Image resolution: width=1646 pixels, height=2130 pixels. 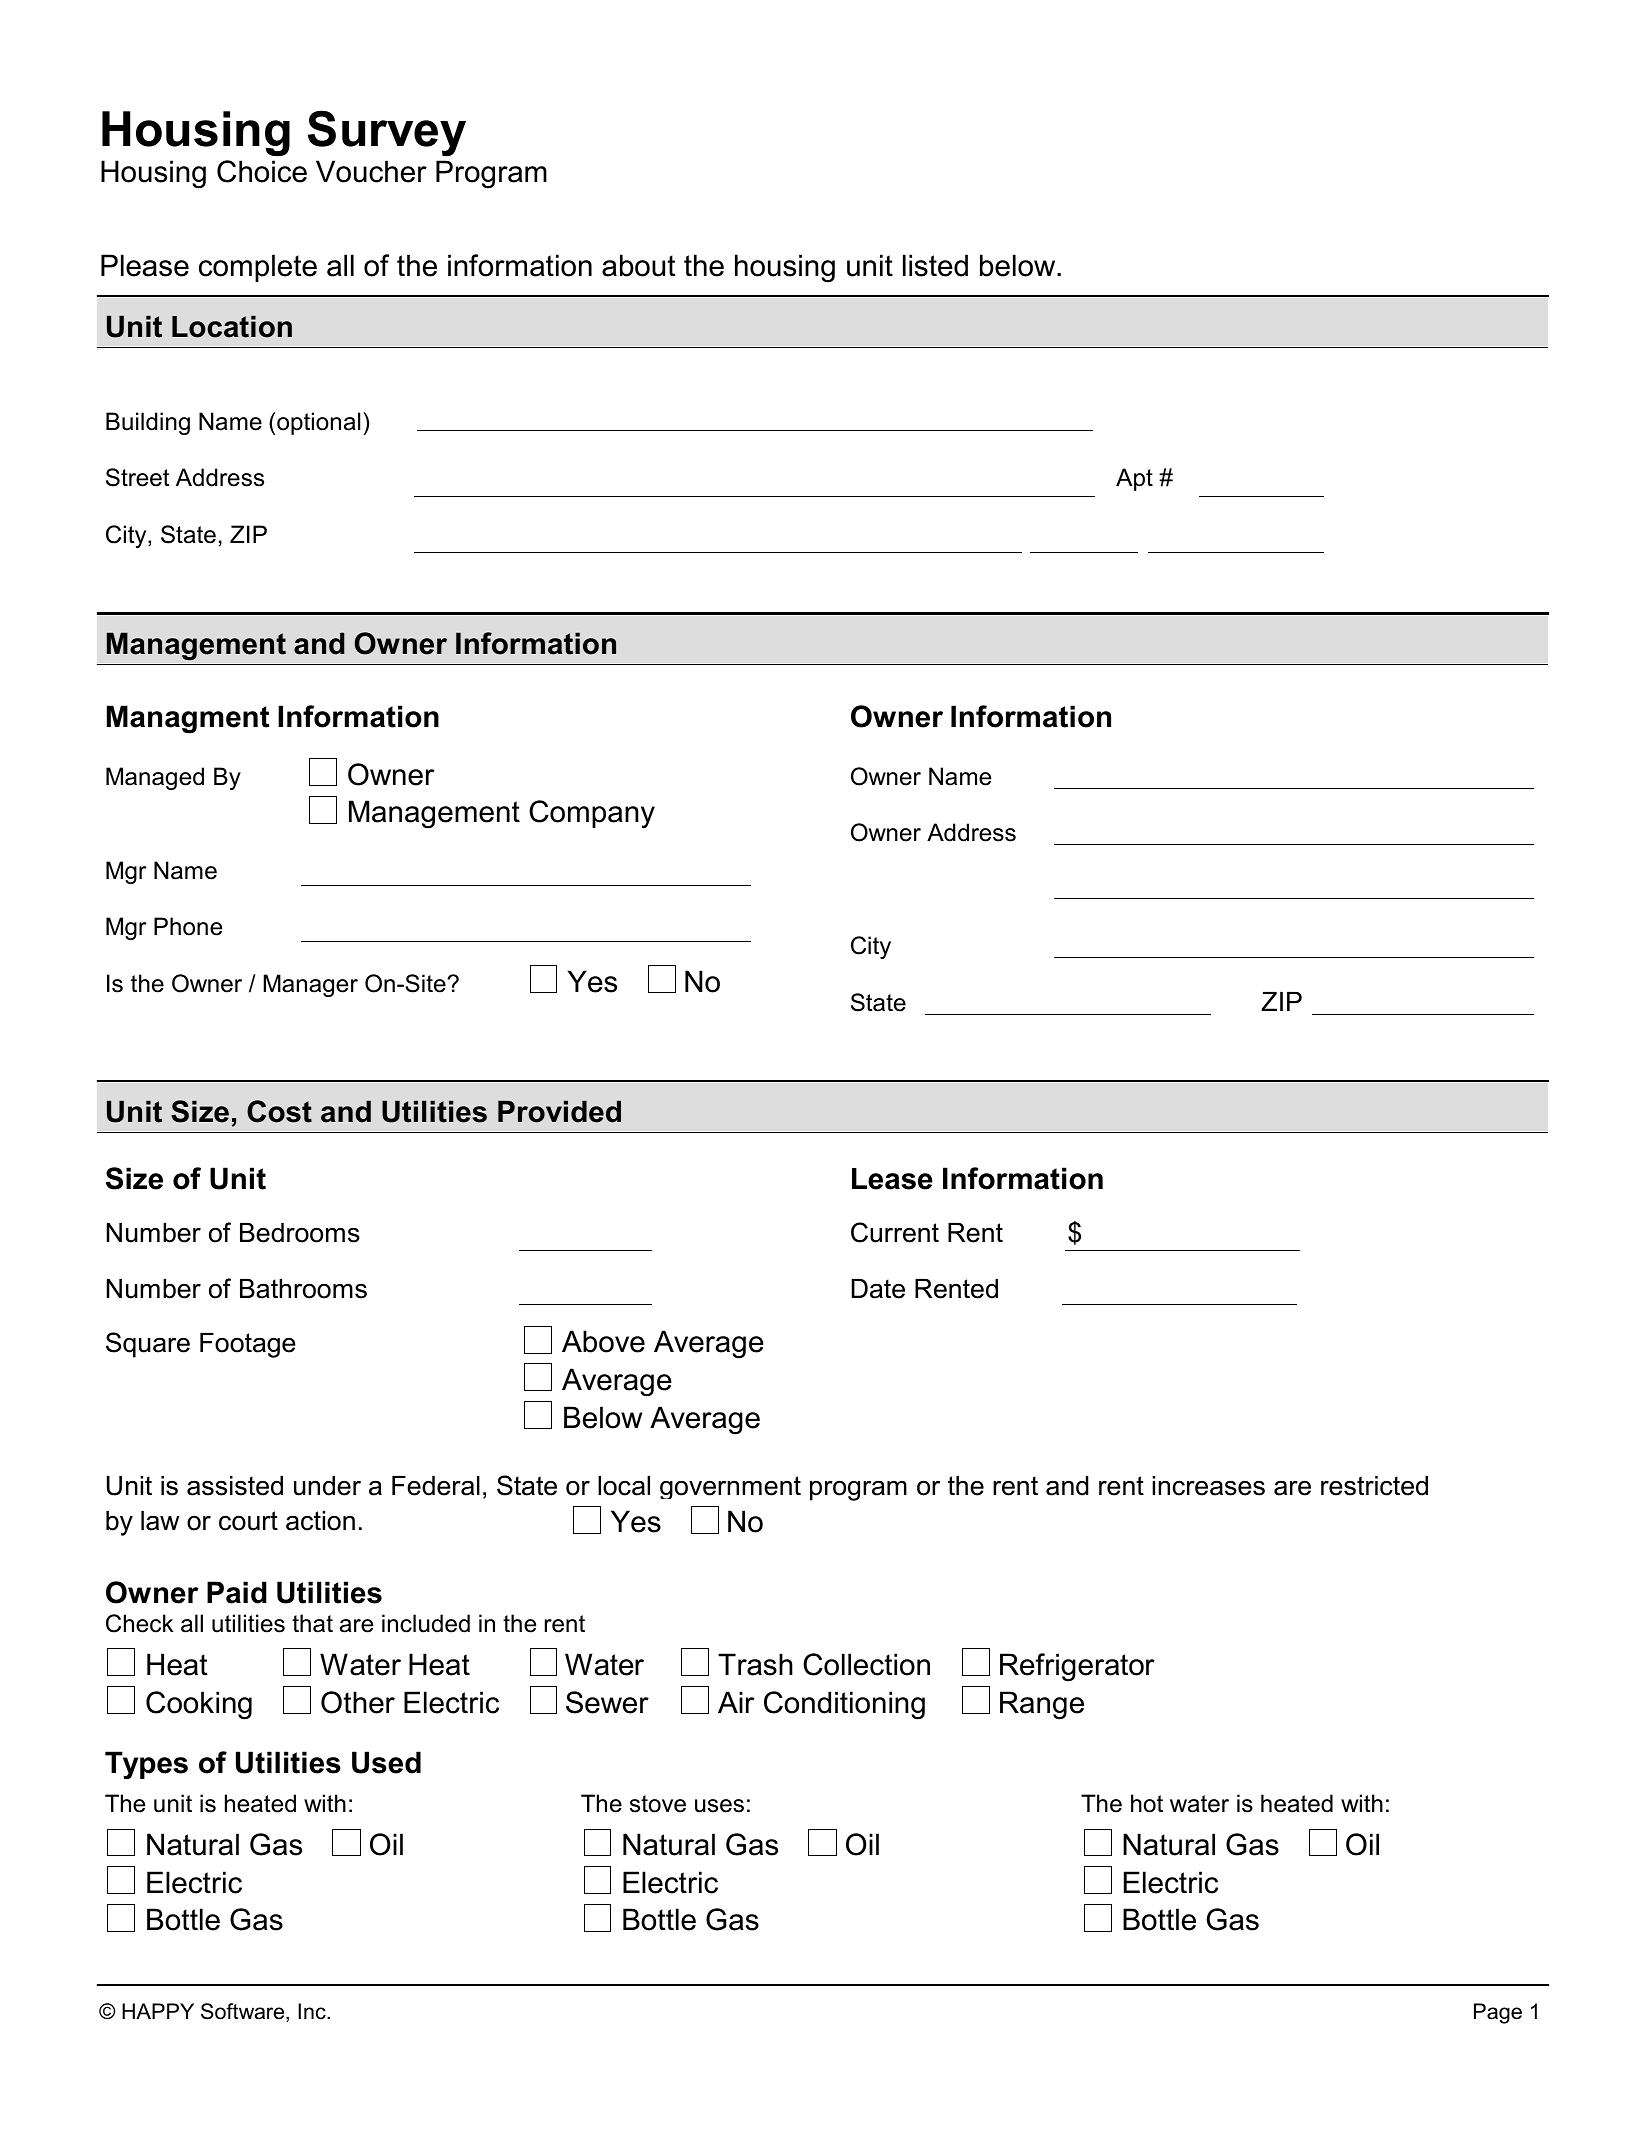 What do you see at coordinates (1134, 479) in the screenshot?
I see `Apt` at bounding box center [1134, 479].
